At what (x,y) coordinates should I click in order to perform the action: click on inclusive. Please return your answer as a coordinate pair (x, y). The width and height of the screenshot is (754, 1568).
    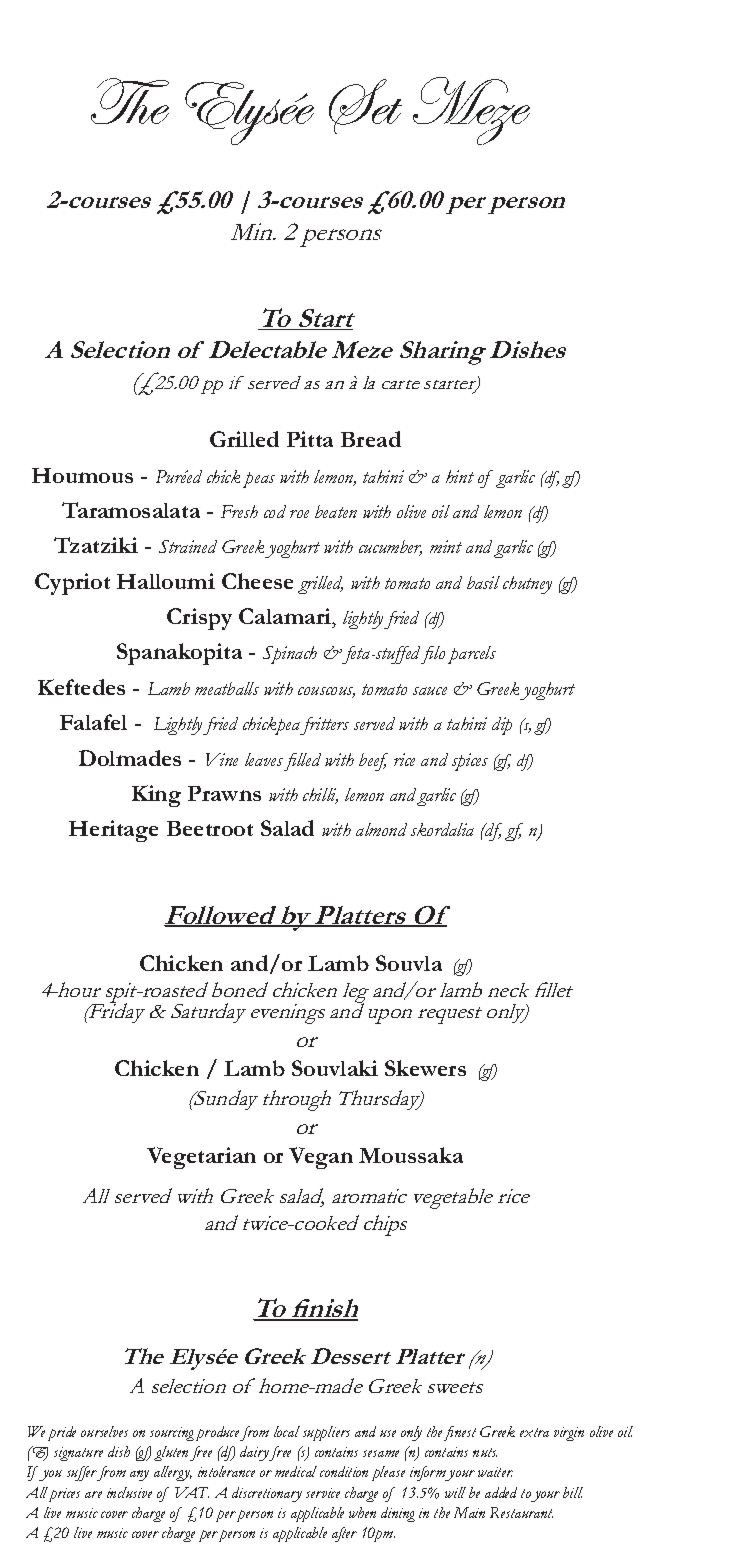
    Looking at the image, I should click on (129, 1492).
